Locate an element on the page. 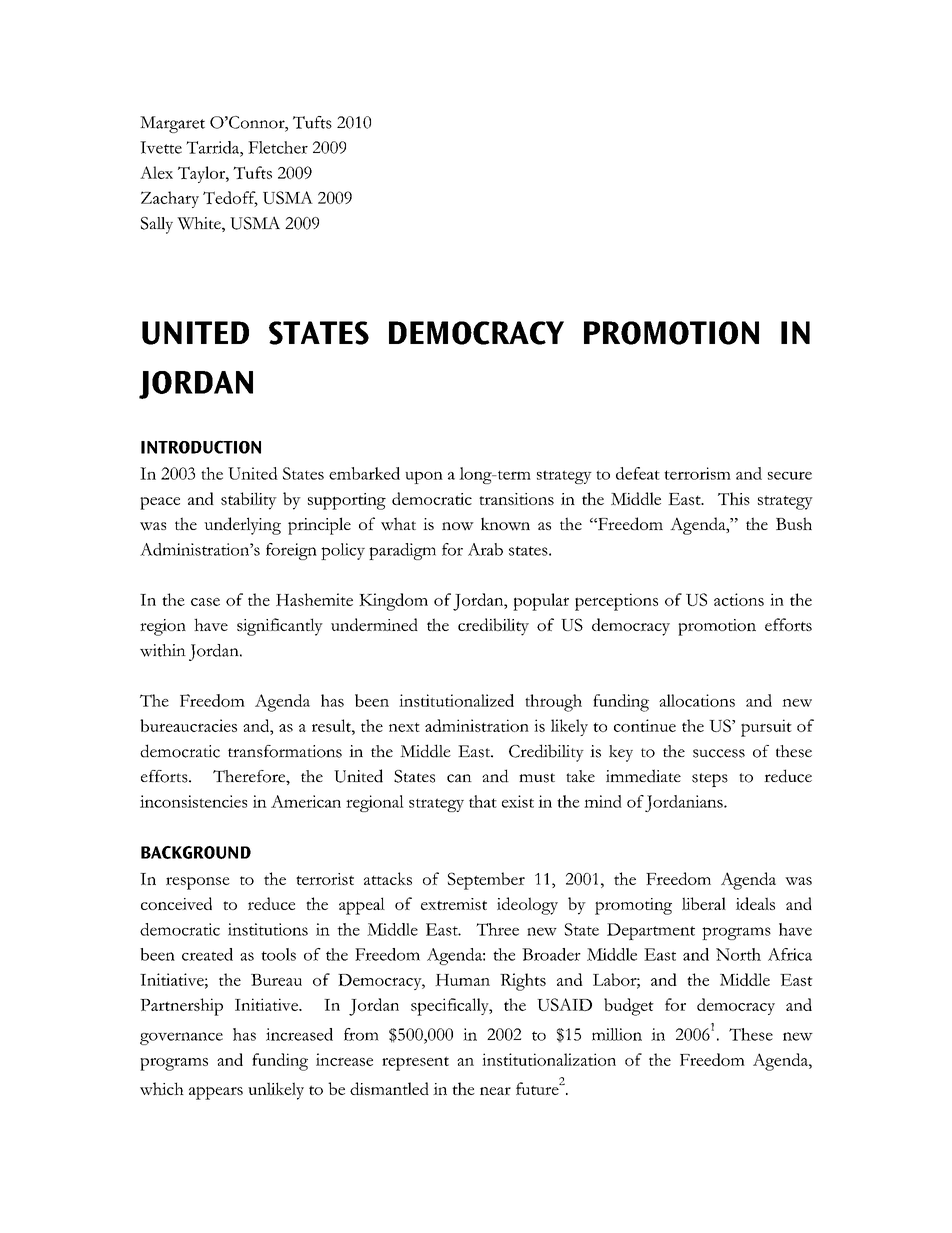  Fletcher is located at coordinates (278, 147).
